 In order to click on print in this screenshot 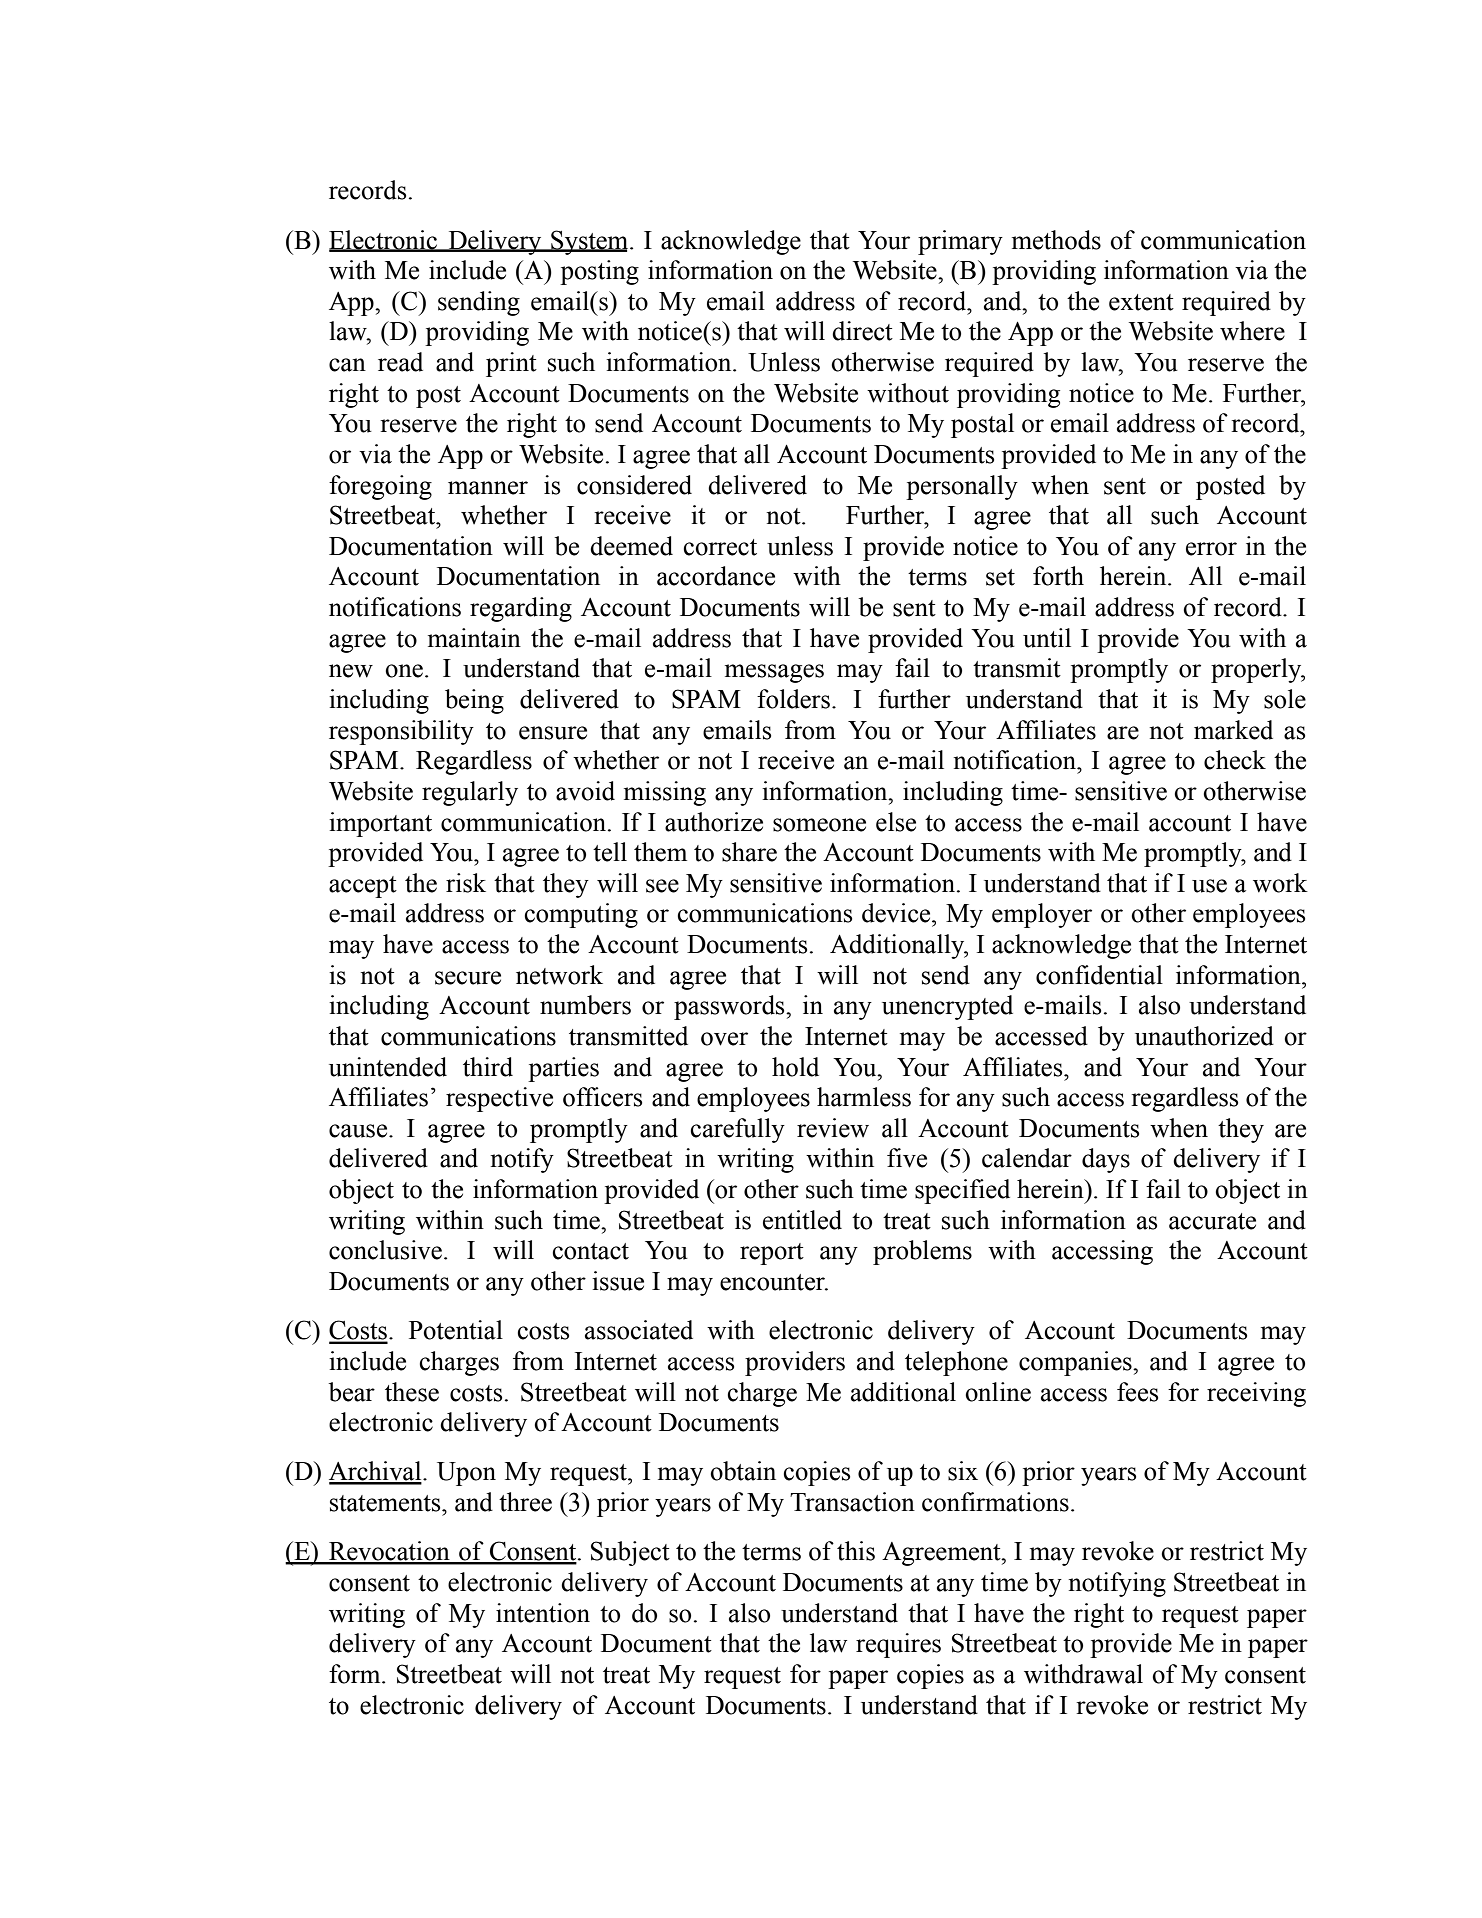, I will do `click(511, 364)`.
